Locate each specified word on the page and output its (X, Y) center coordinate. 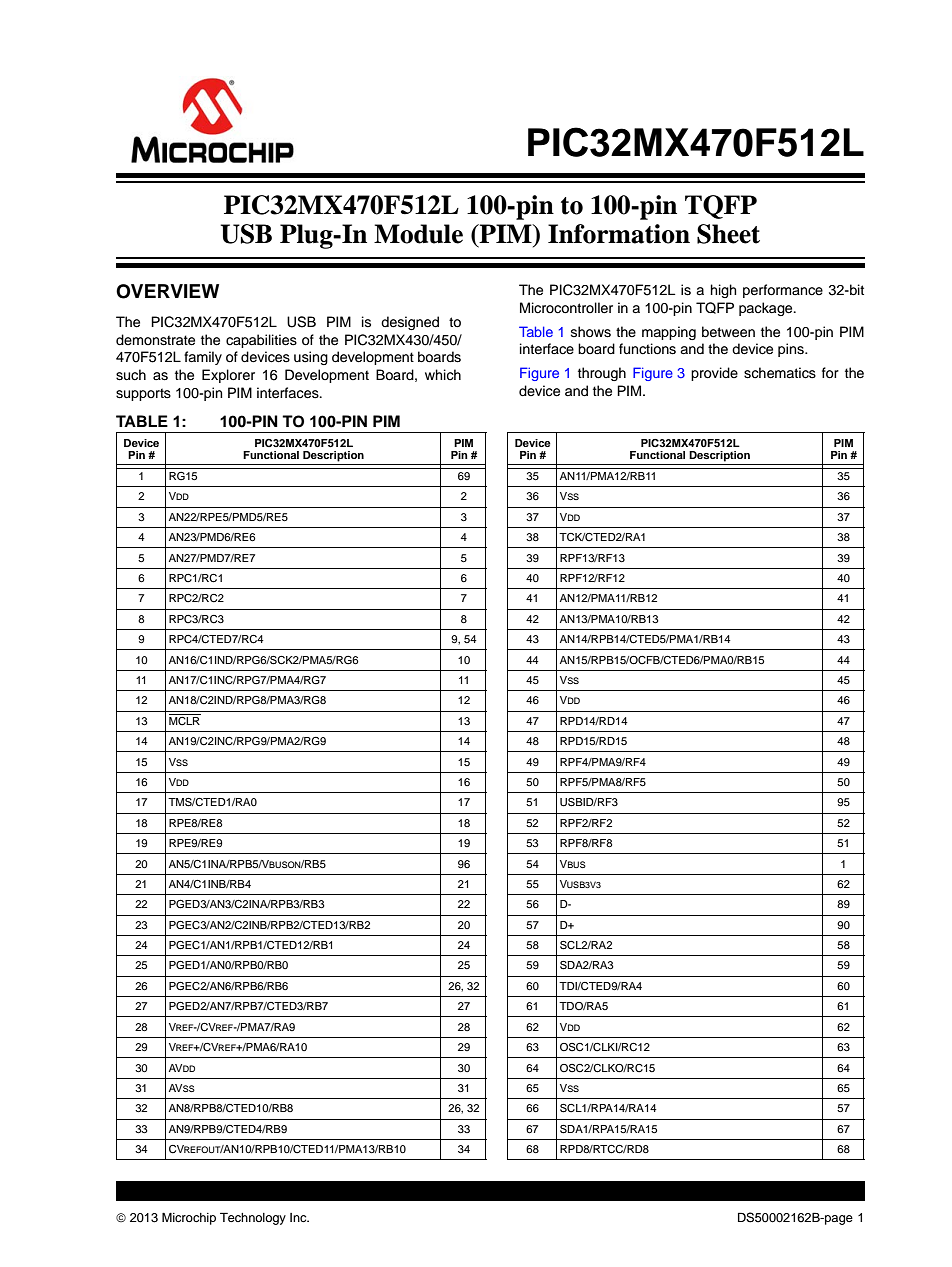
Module (418, 234)
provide (714, 374)
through (602, 374)
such (131, 375)
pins (792, 350)
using (311, 358)
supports (143, 394)
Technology (253, 1218)
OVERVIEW (167, 291)
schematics (780, 373)
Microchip (189, 1218)
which (443, 374)
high (723, 291)
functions (647, 349)
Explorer (228, 376)
